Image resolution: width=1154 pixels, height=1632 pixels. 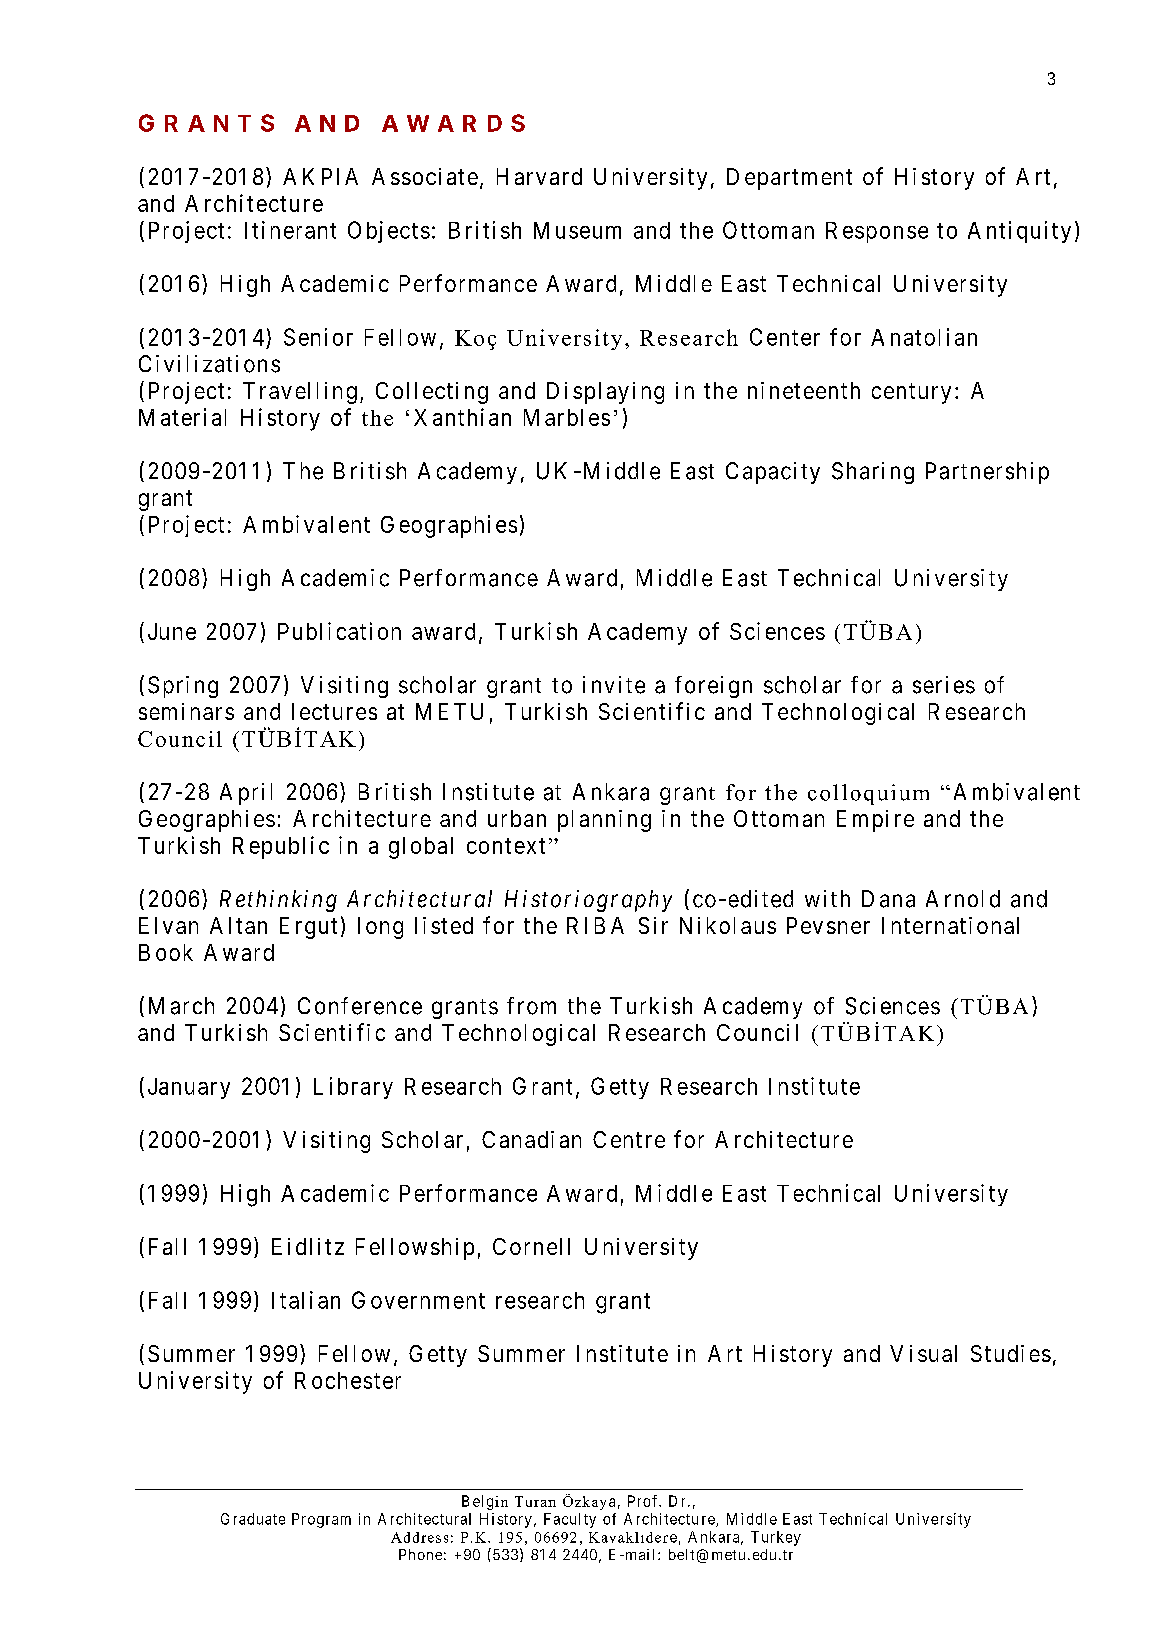 What do you see at coordinates (888, 899) in the screenshot?
I see `Dana` at bounding box center [888, 899].
